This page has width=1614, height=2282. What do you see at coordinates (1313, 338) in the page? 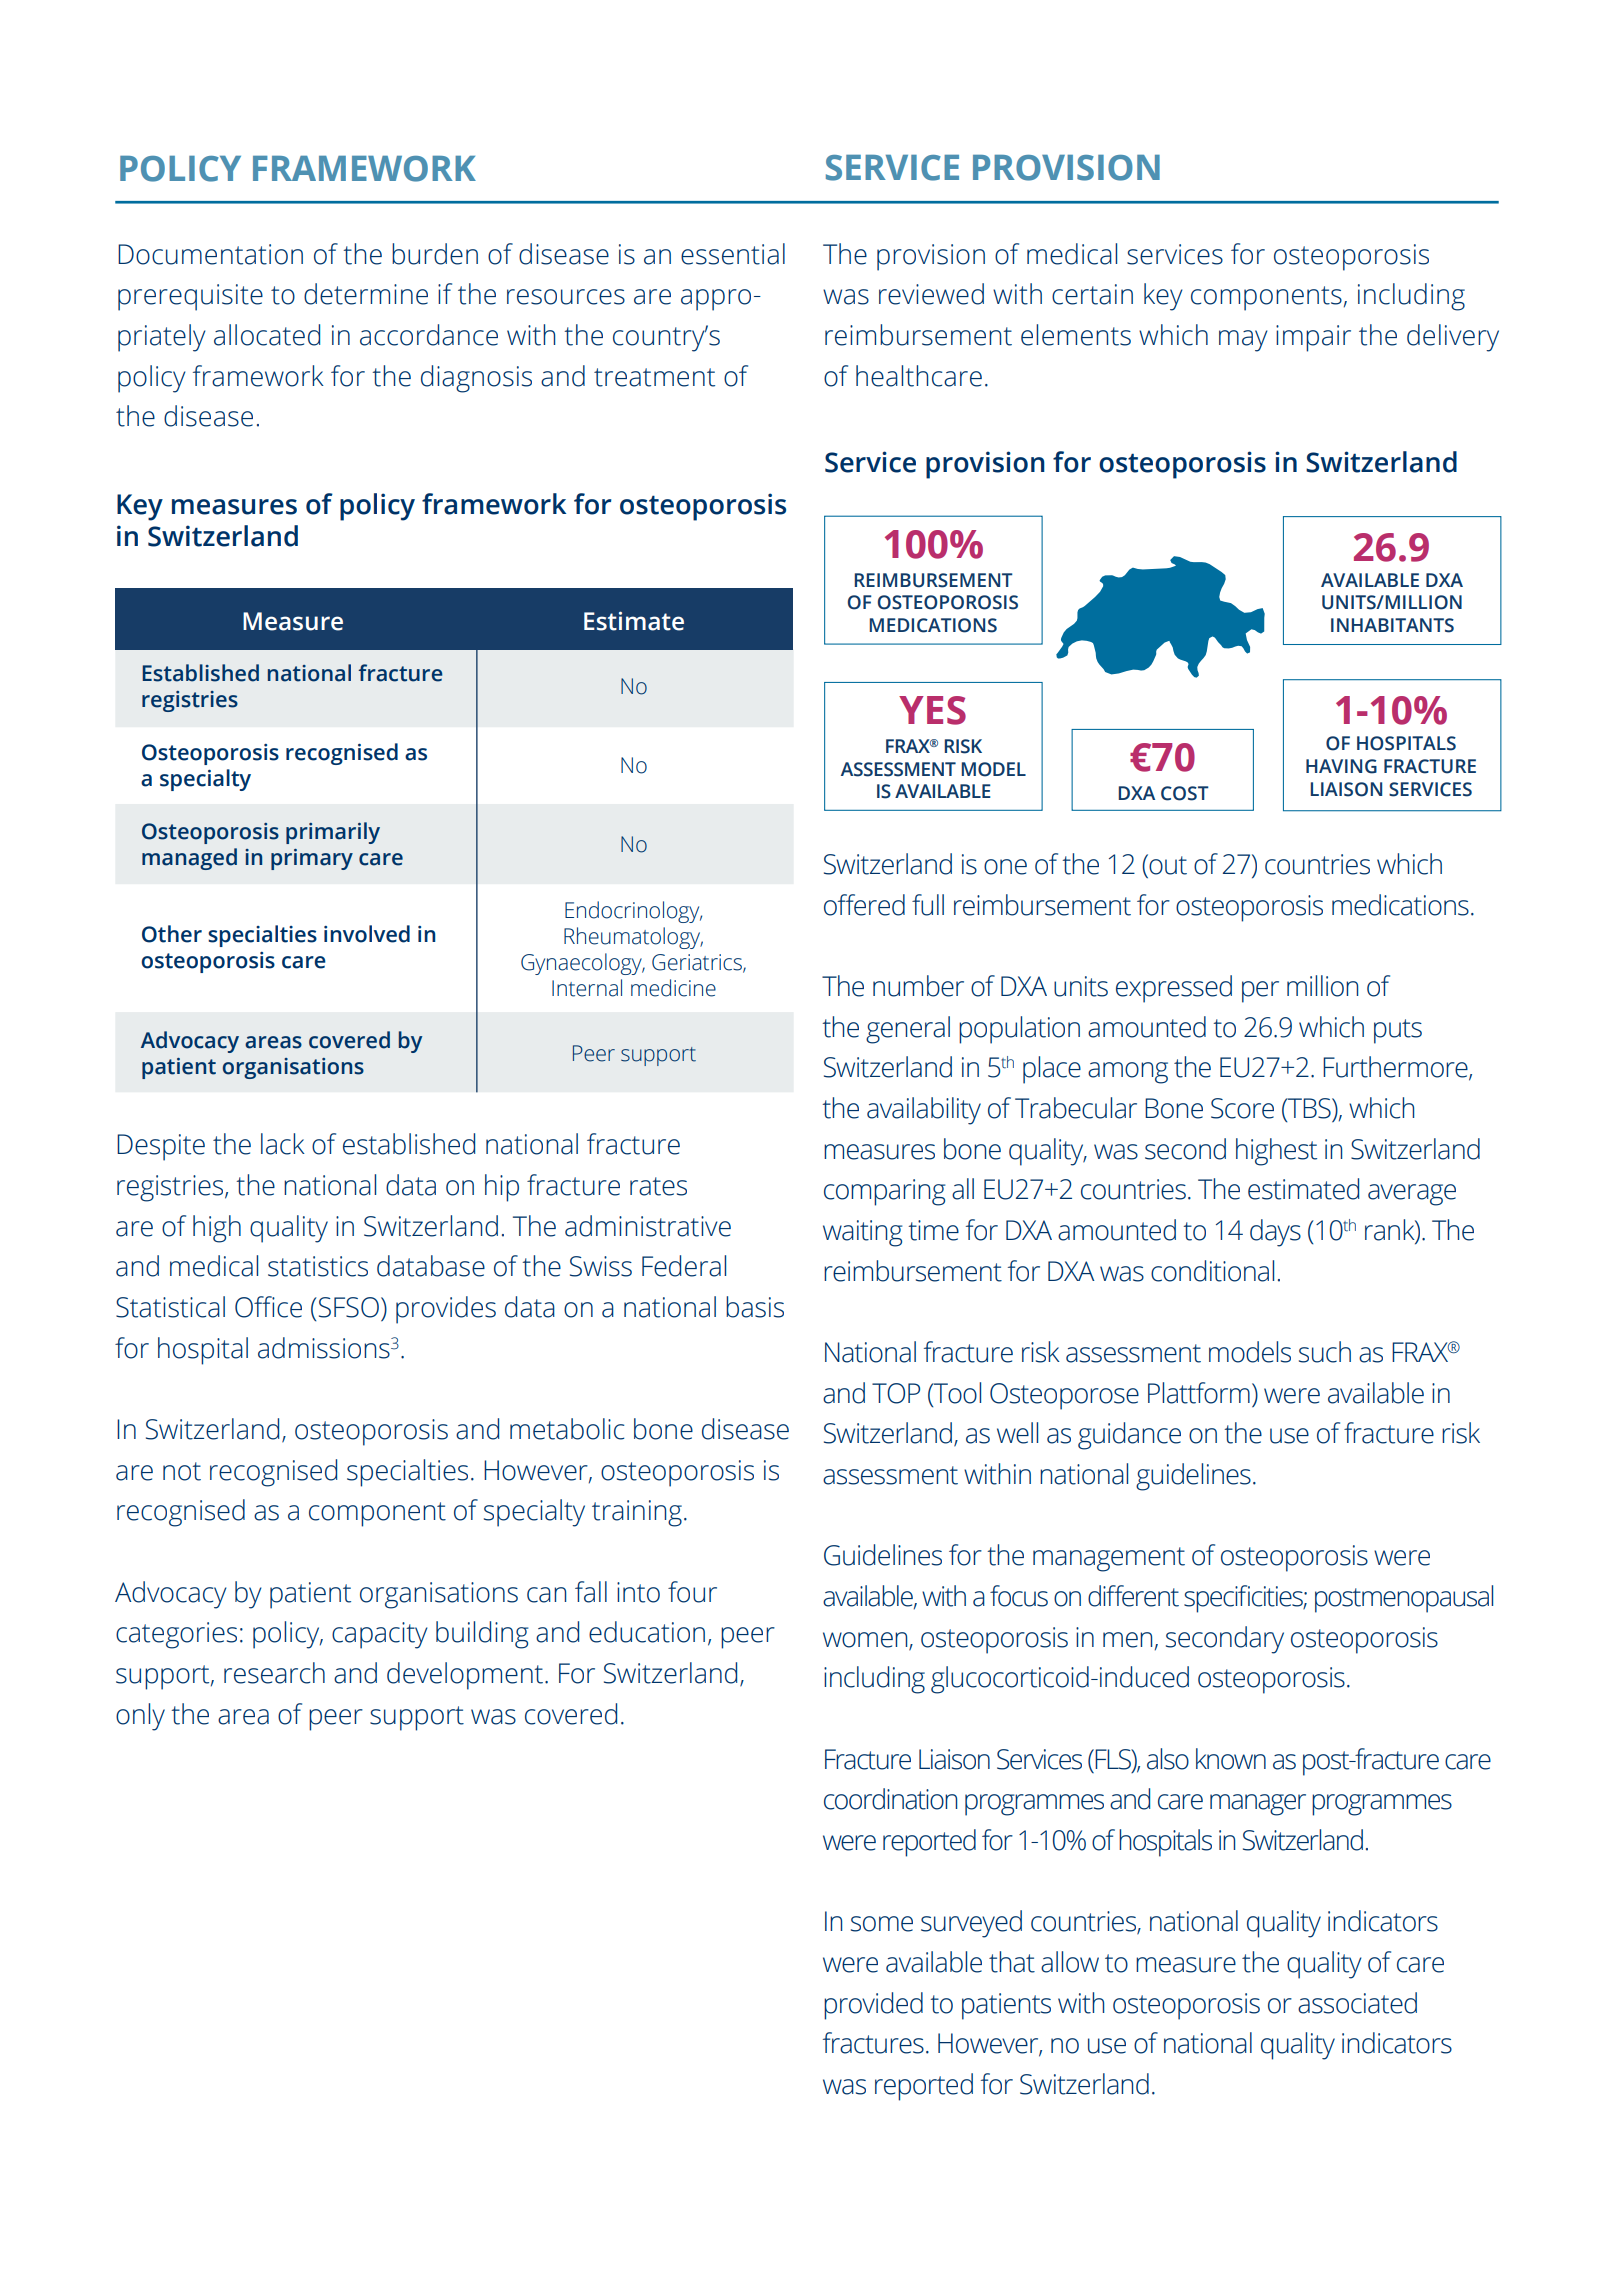
I see `impair` at bounding box center [1313, 338].
